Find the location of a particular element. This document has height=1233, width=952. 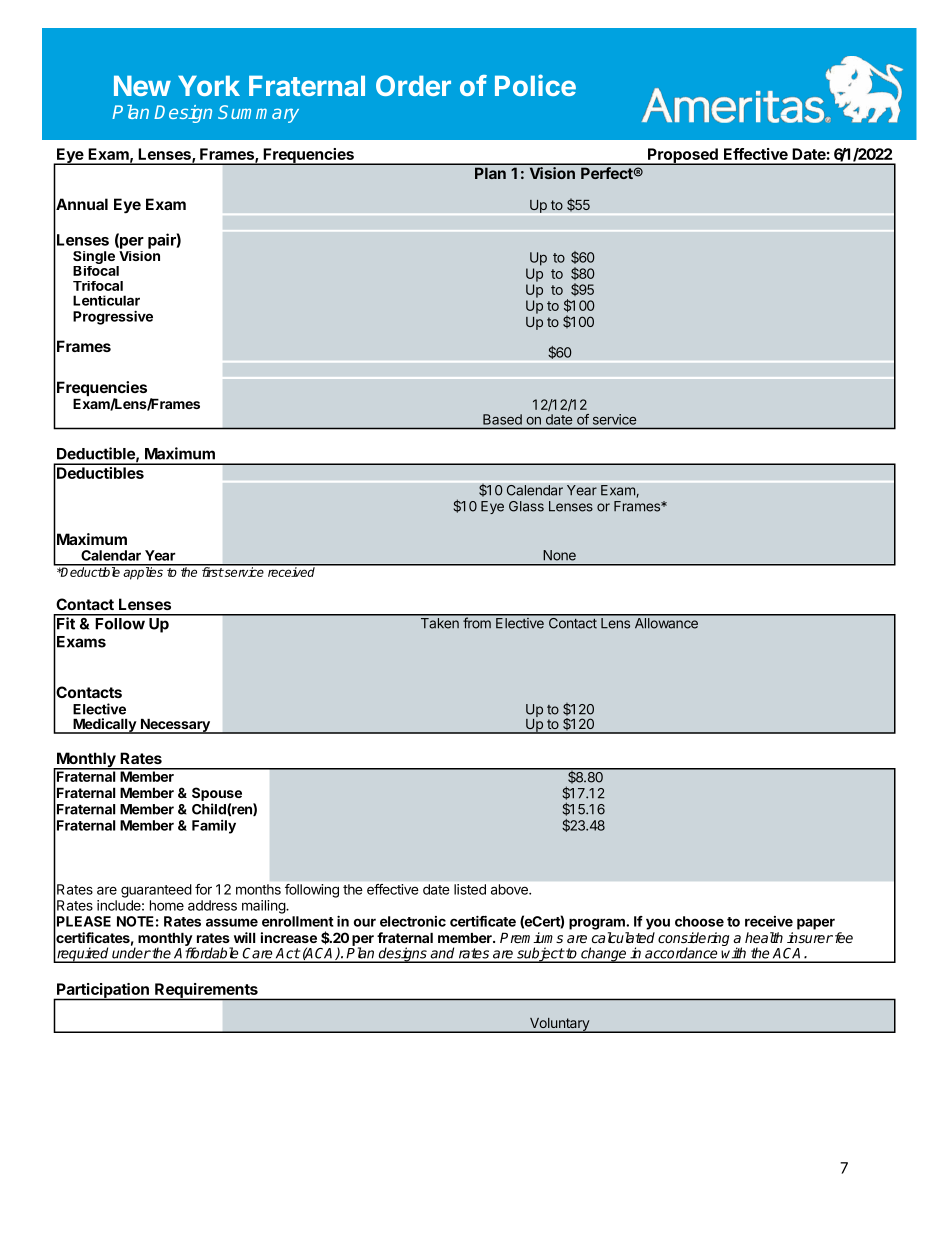

Requirements is located at coordinates (206, 992).
